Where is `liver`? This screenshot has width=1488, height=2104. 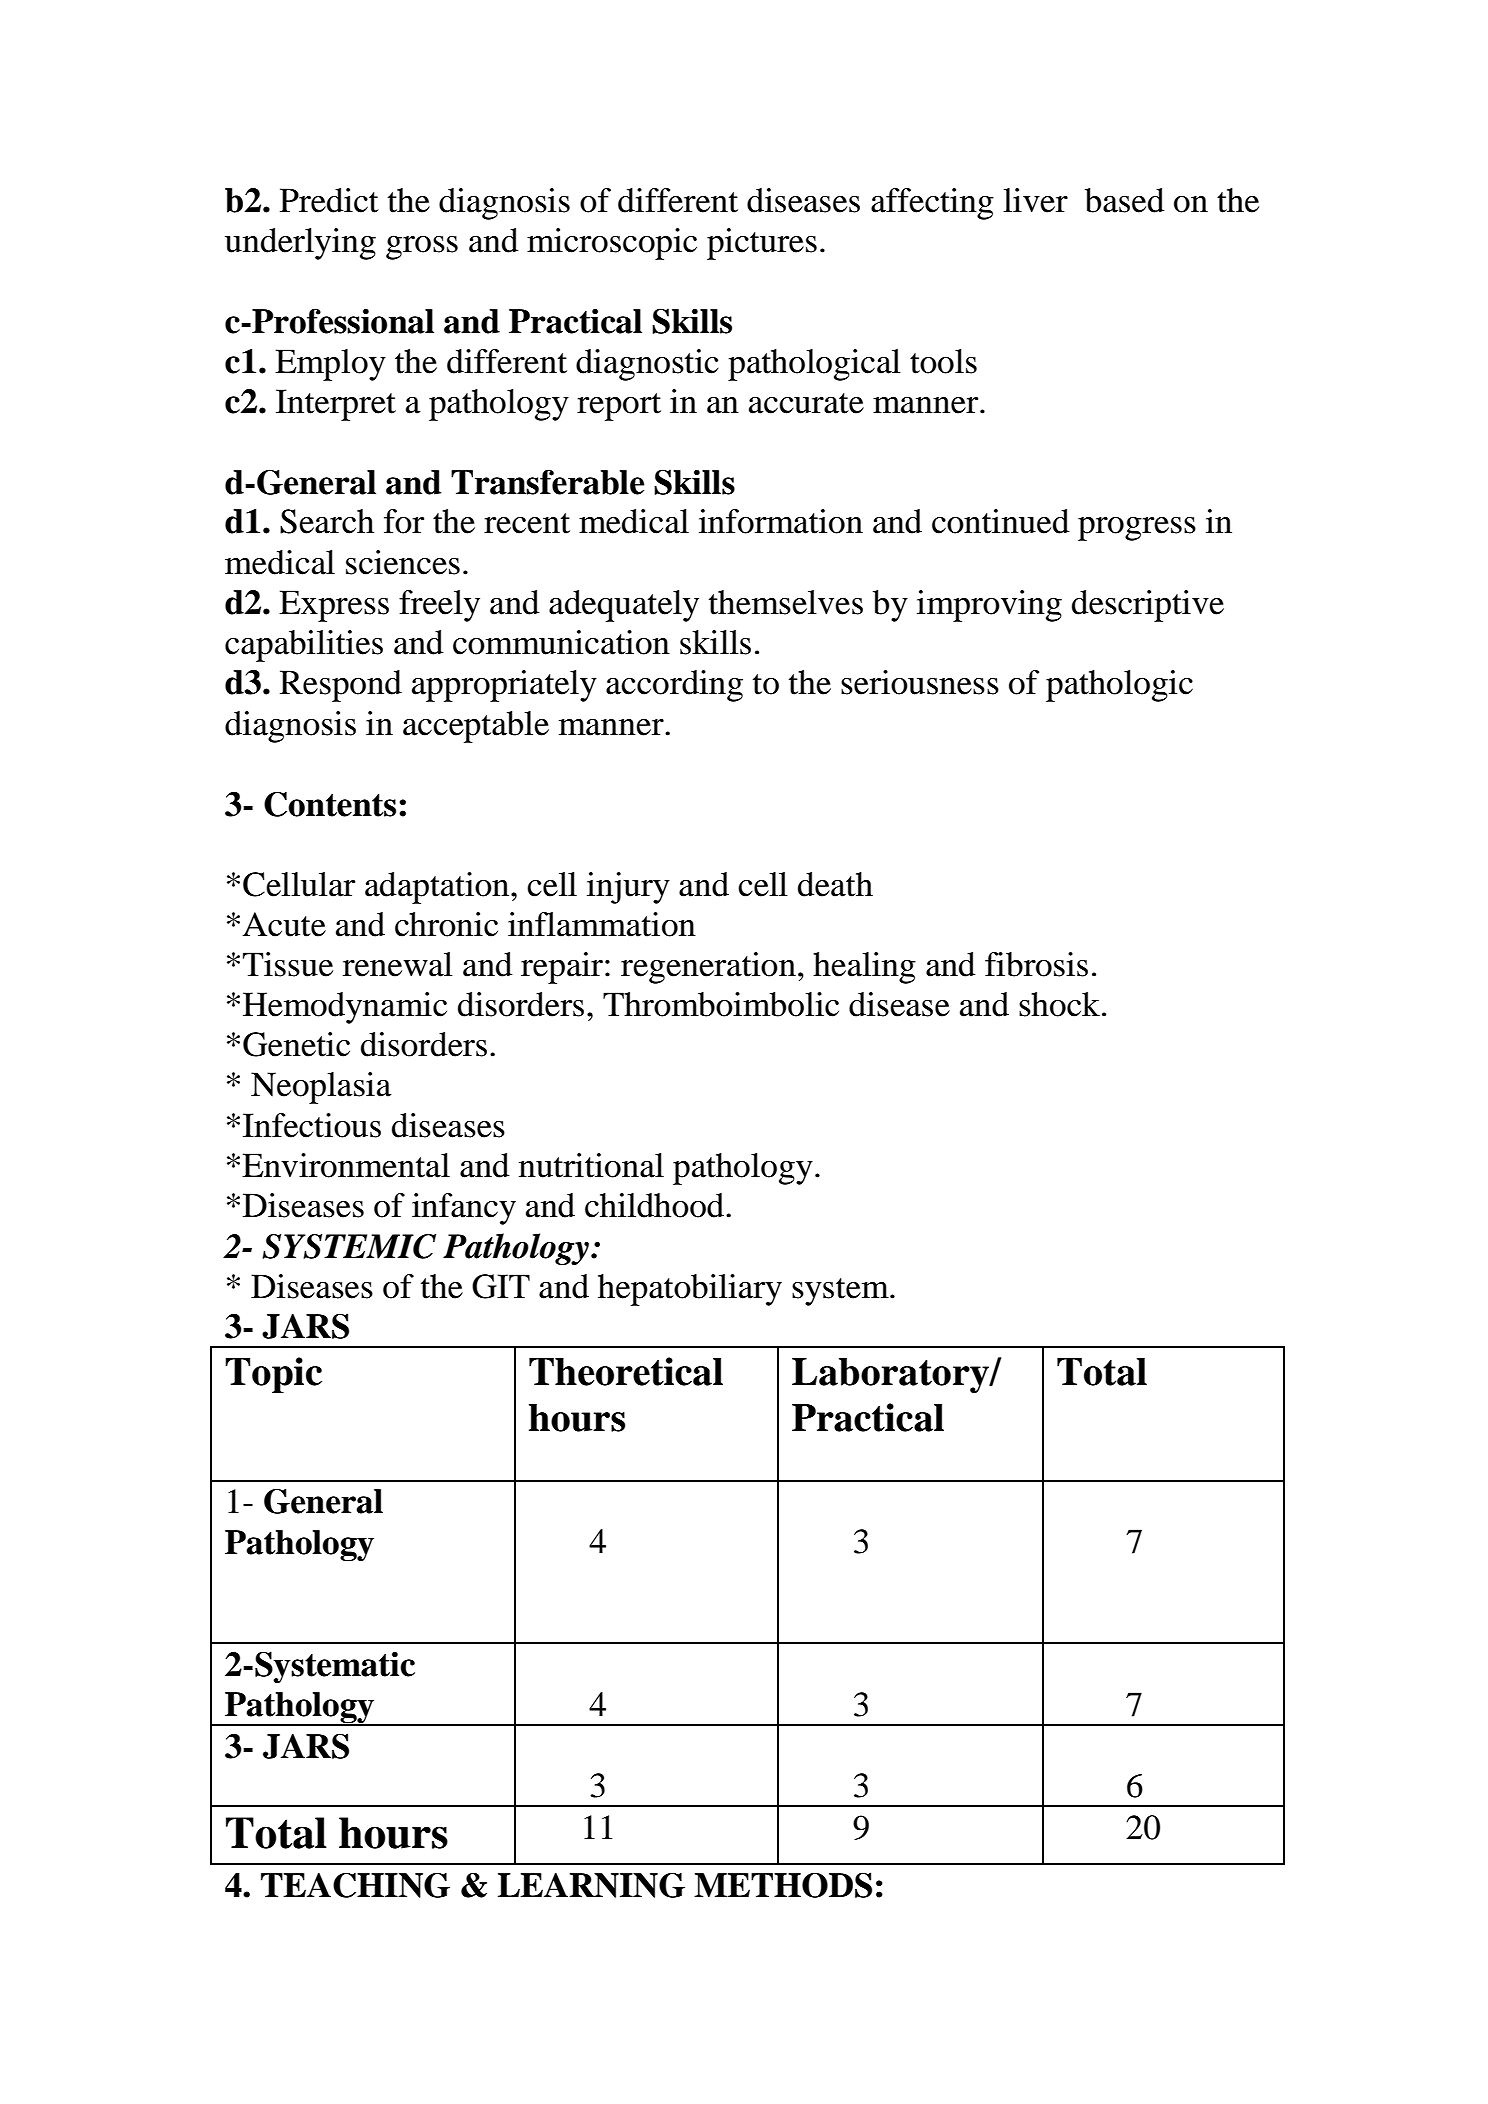 liver is located at coordinates (1035, 200).
